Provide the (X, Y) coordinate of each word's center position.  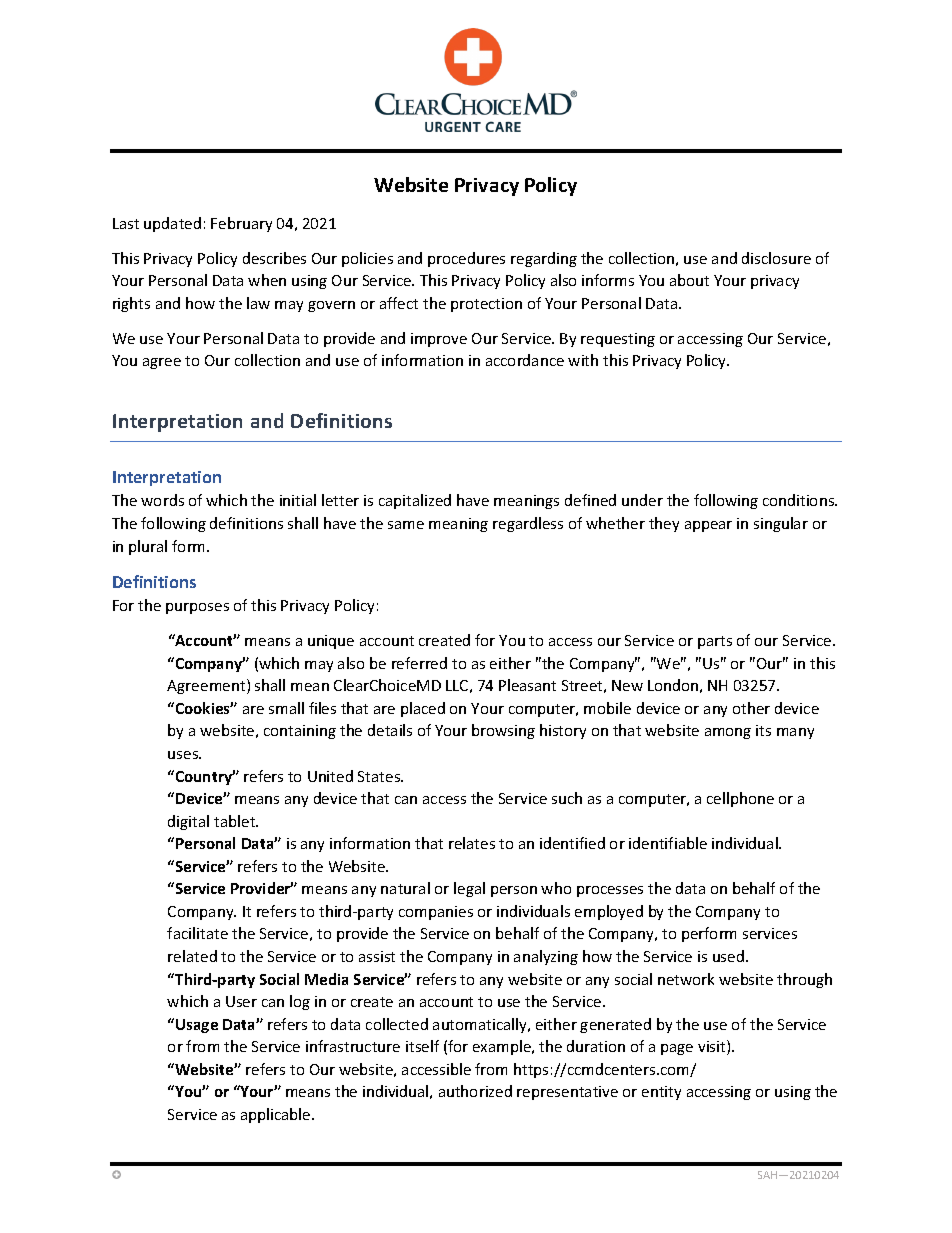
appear (708, 526)
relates (472, 843)
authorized (475, 1091)
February (241, 224)
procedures (466, 259)
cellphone (740, 799)
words (162, 500)
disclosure (776, 258)
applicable (277, 1115)
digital (188, 822)
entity (661, 1093)
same (406, 525)
